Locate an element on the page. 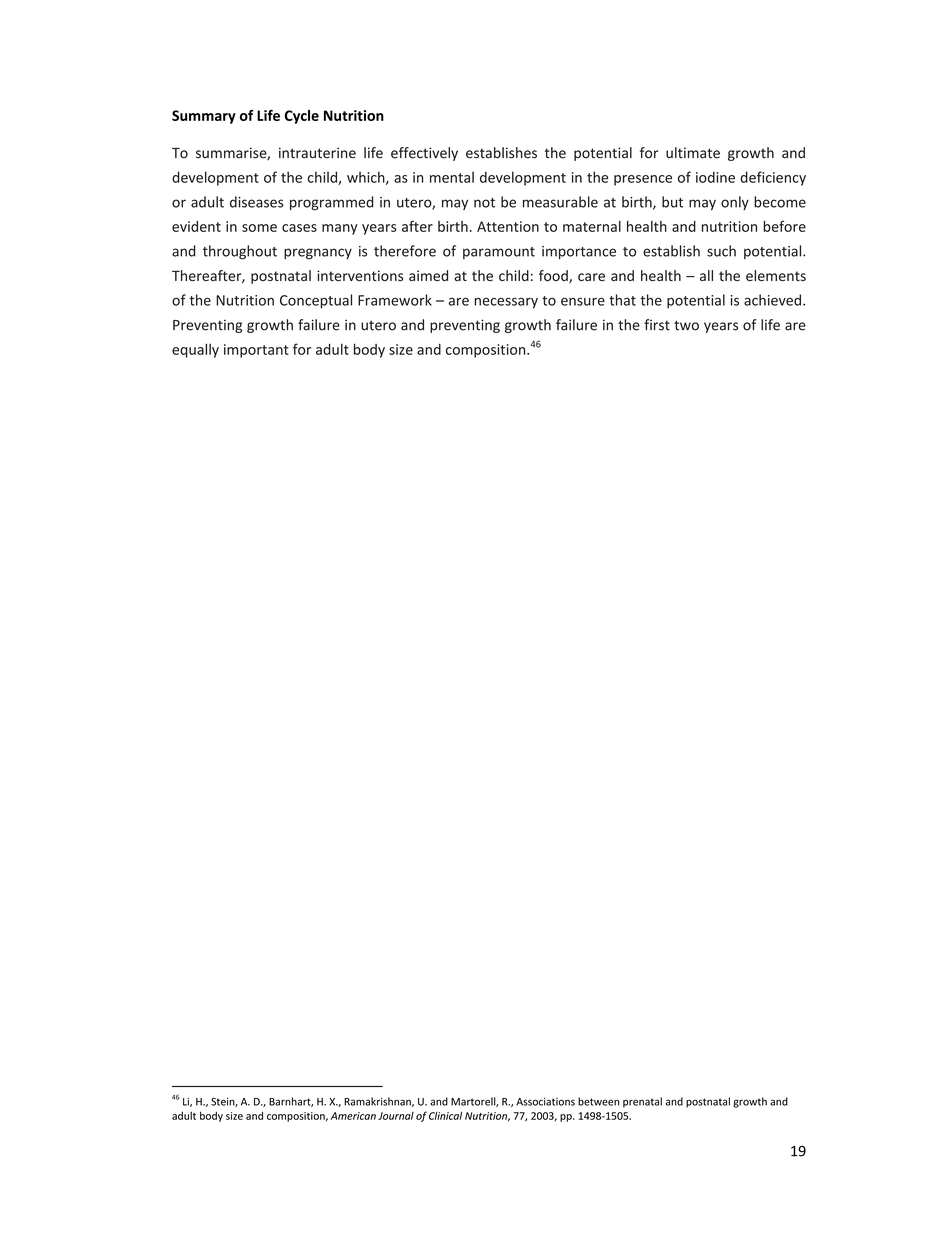 The width and height of the document is (952, 1233). two is located at coordinates (686, 325).
